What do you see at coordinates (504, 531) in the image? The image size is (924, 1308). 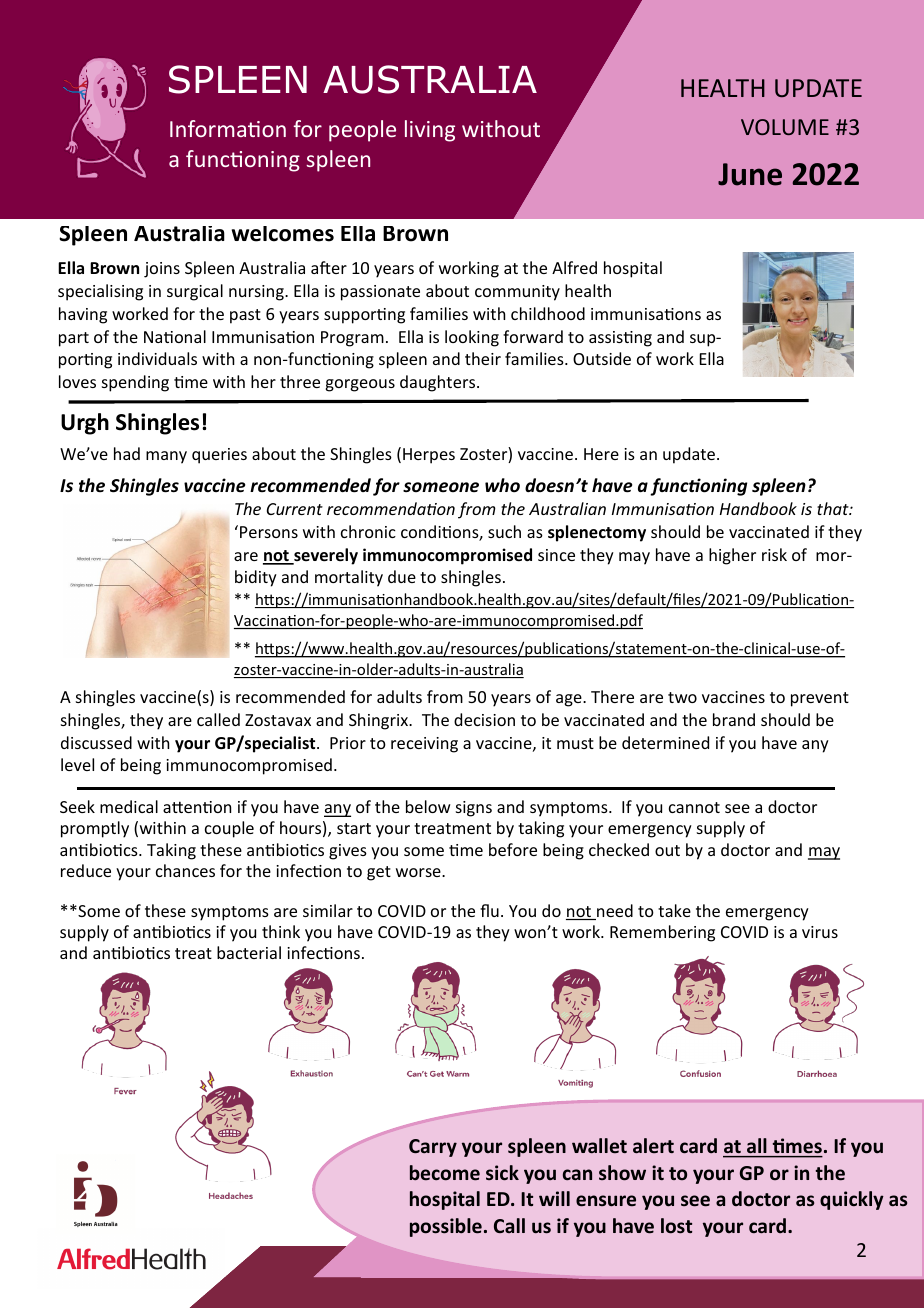 I see `such` at bounding box center [504, 531].
